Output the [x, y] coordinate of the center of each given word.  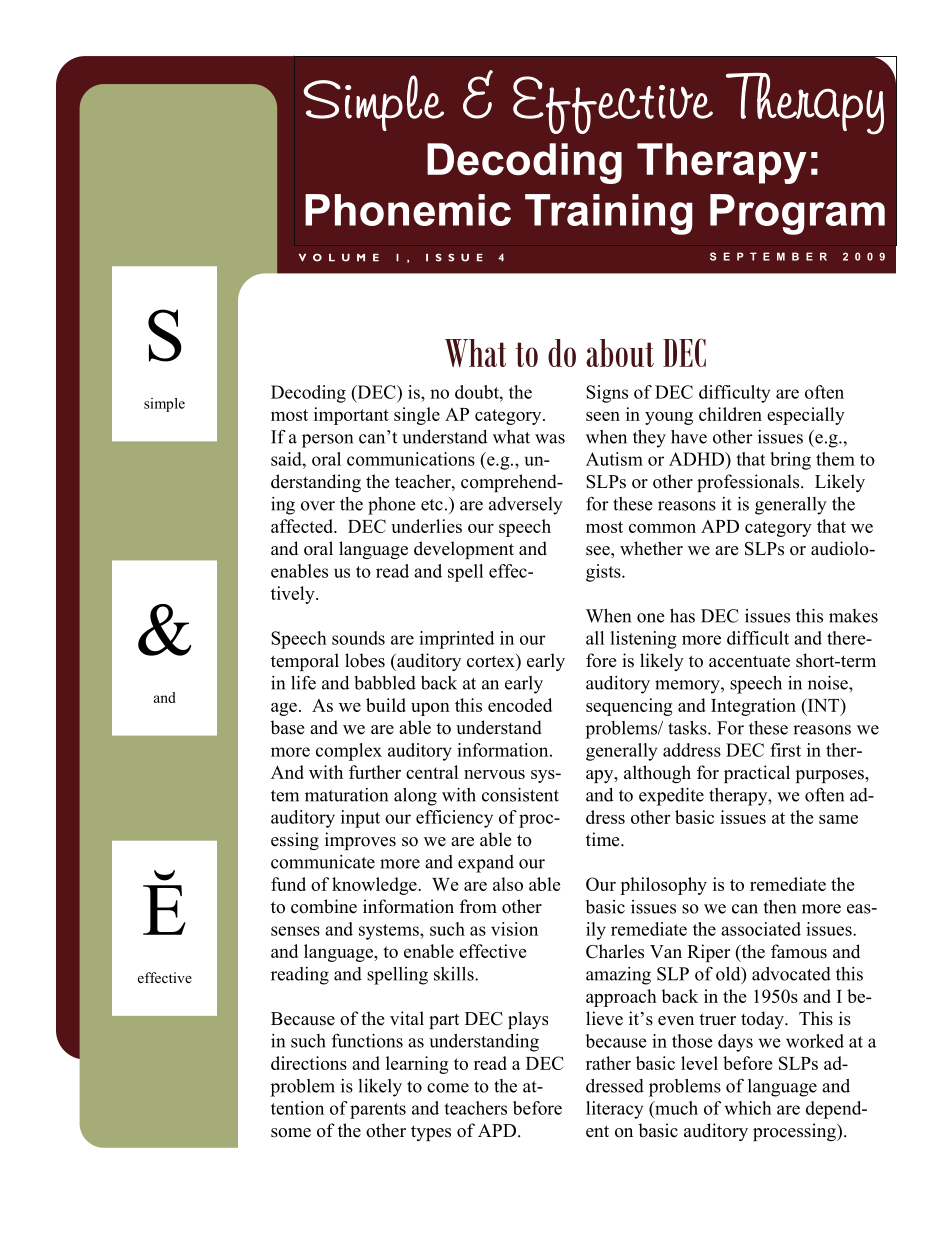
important [351, 416]
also [508, 884]
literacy [614, 1110]
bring [790, 461]
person [327, 441]
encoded [520, 705]
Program [797, 214]
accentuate [749, 661]
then [780, 907]
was [550, 439]
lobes [365, 660]
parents [378, 1111]
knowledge [375, 886]
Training [609, 214]
